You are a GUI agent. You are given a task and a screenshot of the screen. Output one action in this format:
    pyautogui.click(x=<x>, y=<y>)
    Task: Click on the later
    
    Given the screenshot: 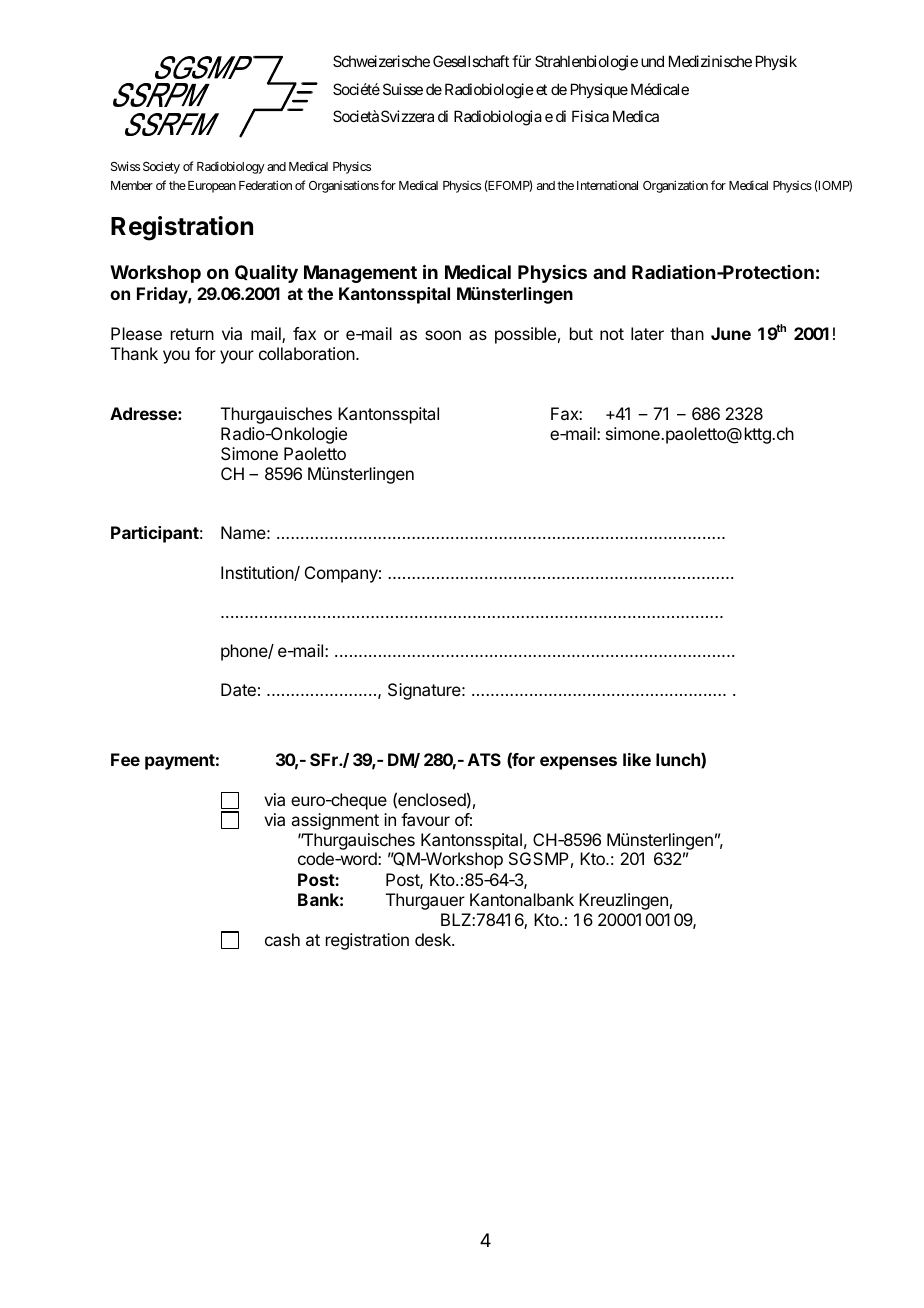 What is the action you would take?
    pyautogui.click(x=647, y=333)
